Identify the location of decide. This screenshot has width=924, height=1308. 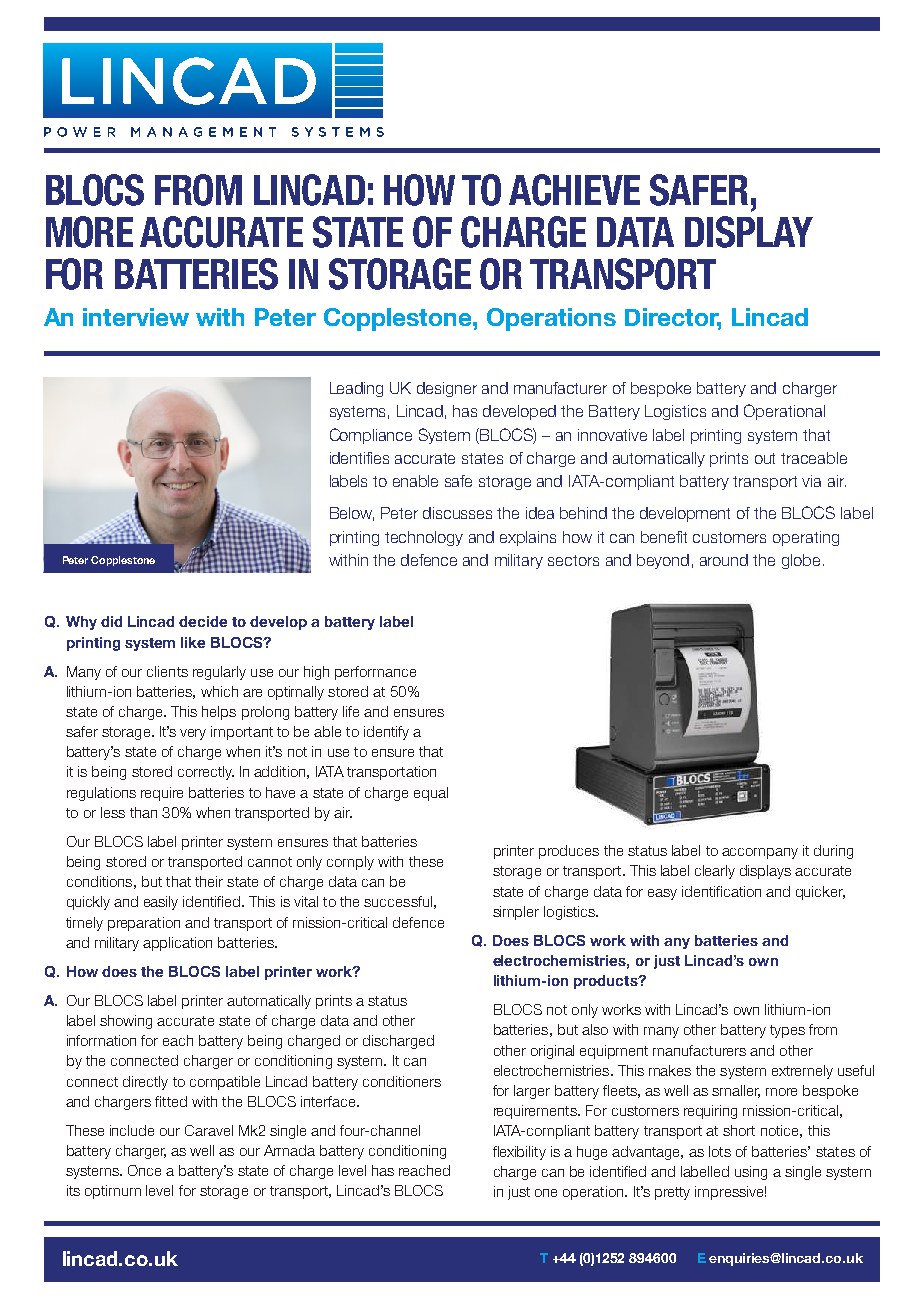
(203, 621).
